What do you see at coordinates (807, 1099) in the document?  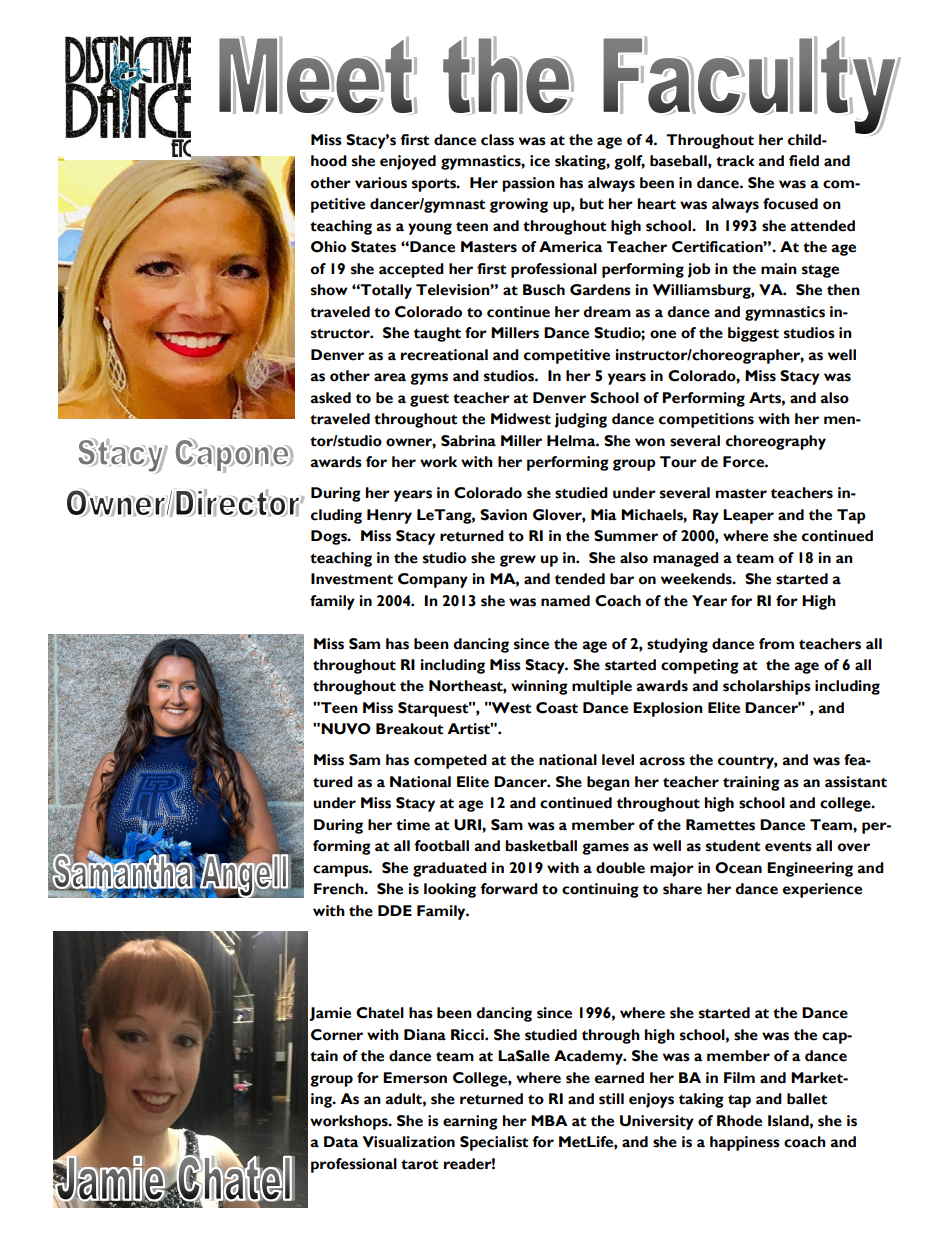 I see `ballet` at bounding box center [807, 1099].
